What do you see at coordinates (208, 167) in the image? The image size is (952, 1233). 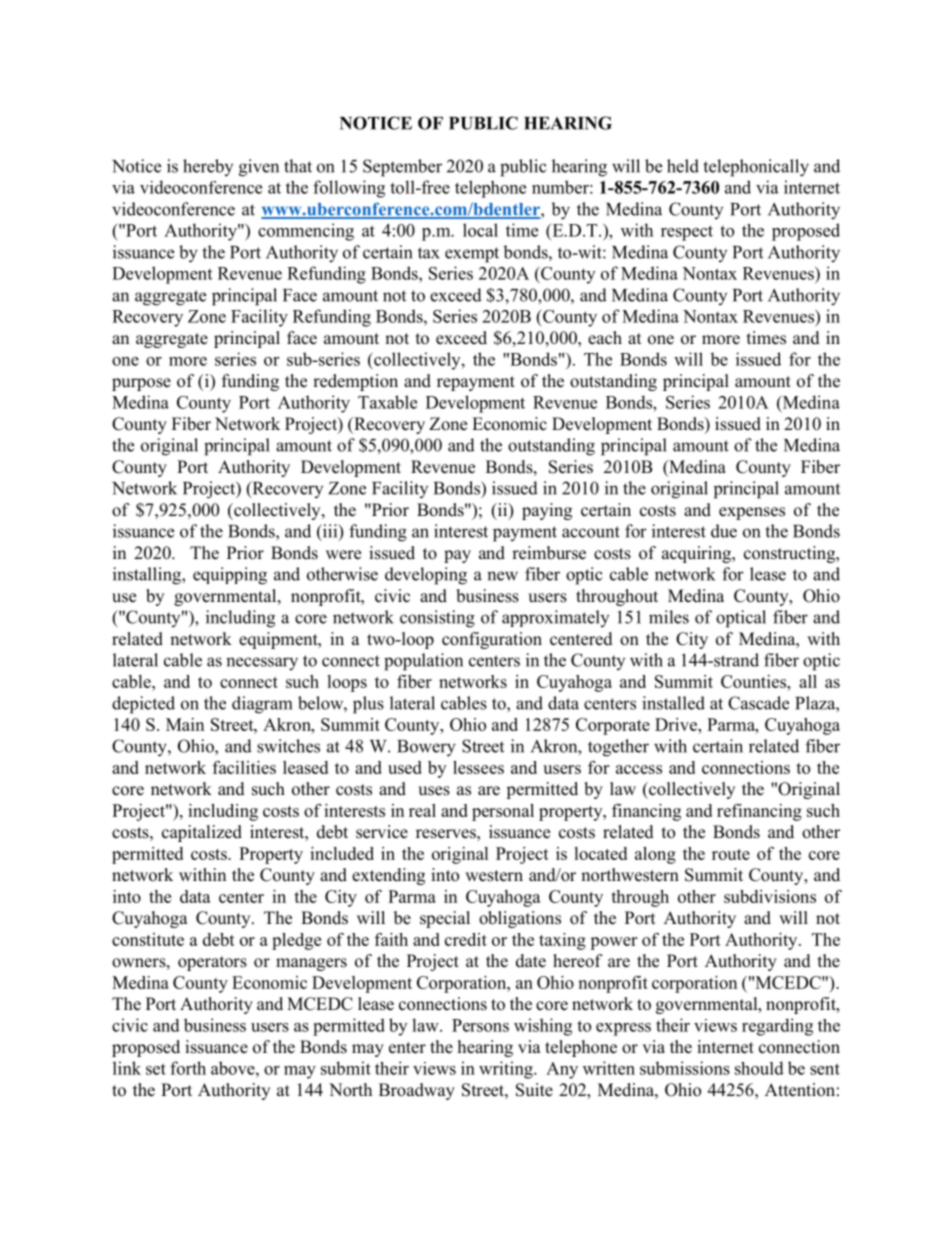 I see `hereby` at bounding box center [208, 167].
